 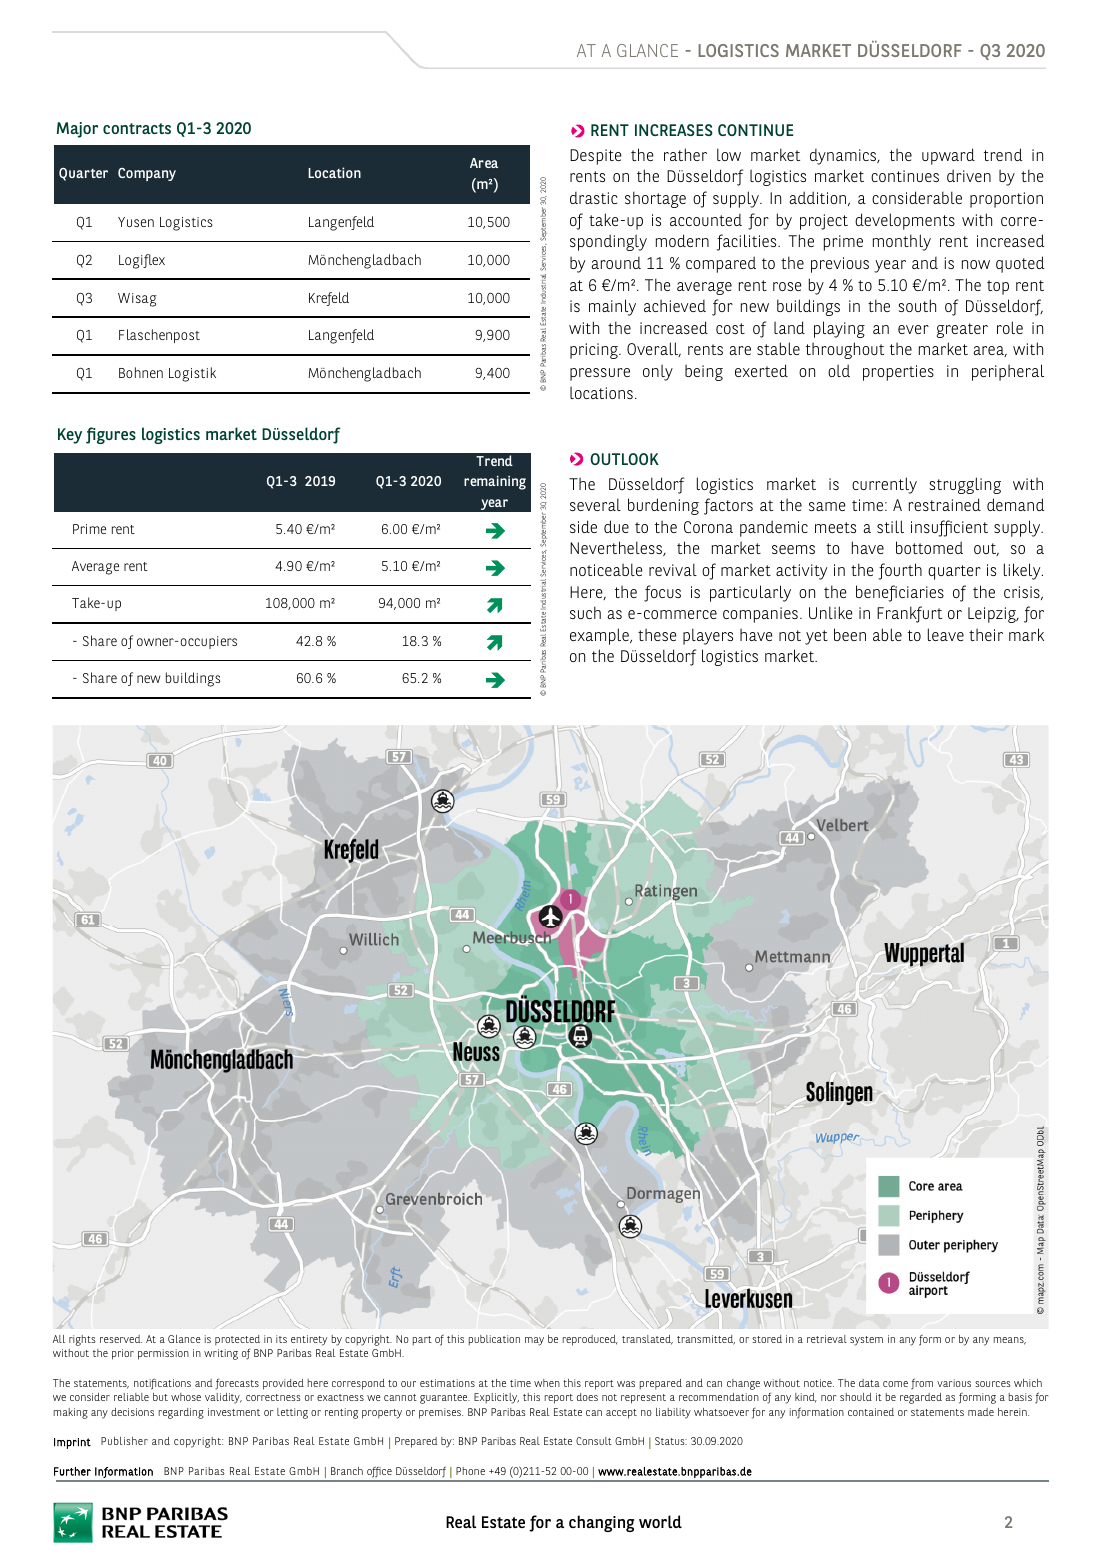 I want to click on system, so click(x=866, y=1341).
